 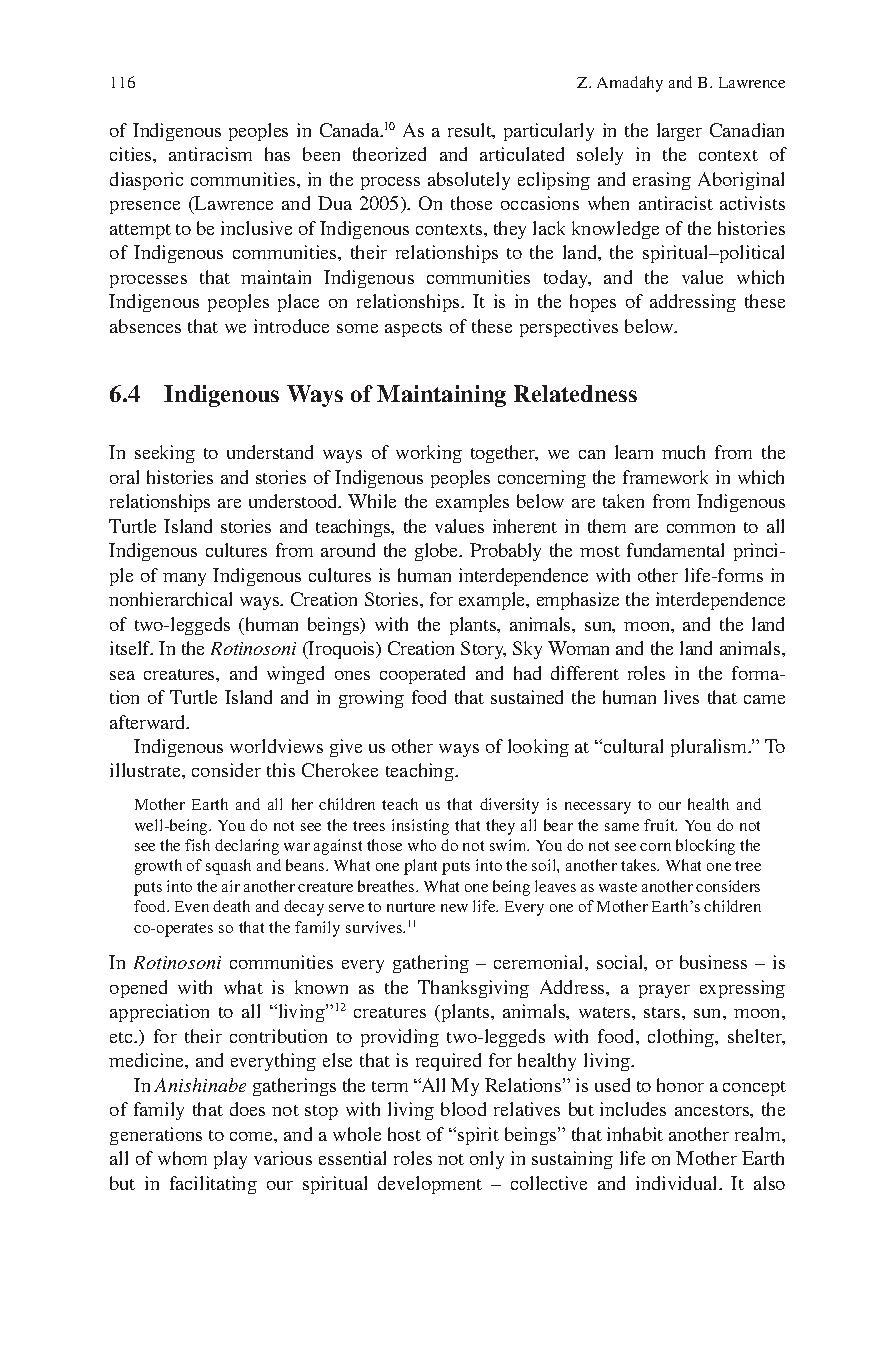 What do you see at coordinates (662, 181) in the screenshot?
I see `erasing` at bounding box center [662, 181].
